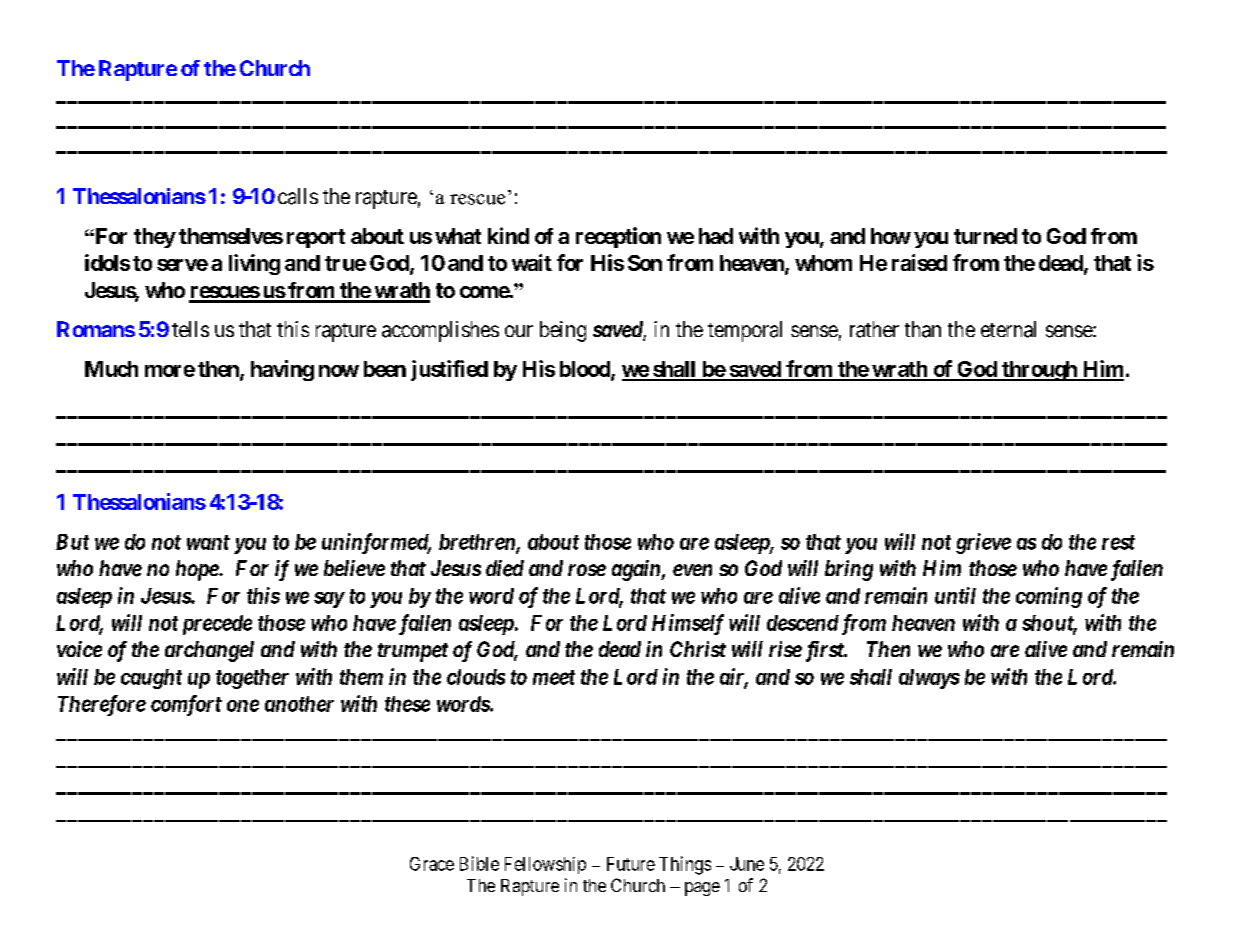  Describe the element at coordinates (618, 237) in the screenshot. I see `reception` at that location.
